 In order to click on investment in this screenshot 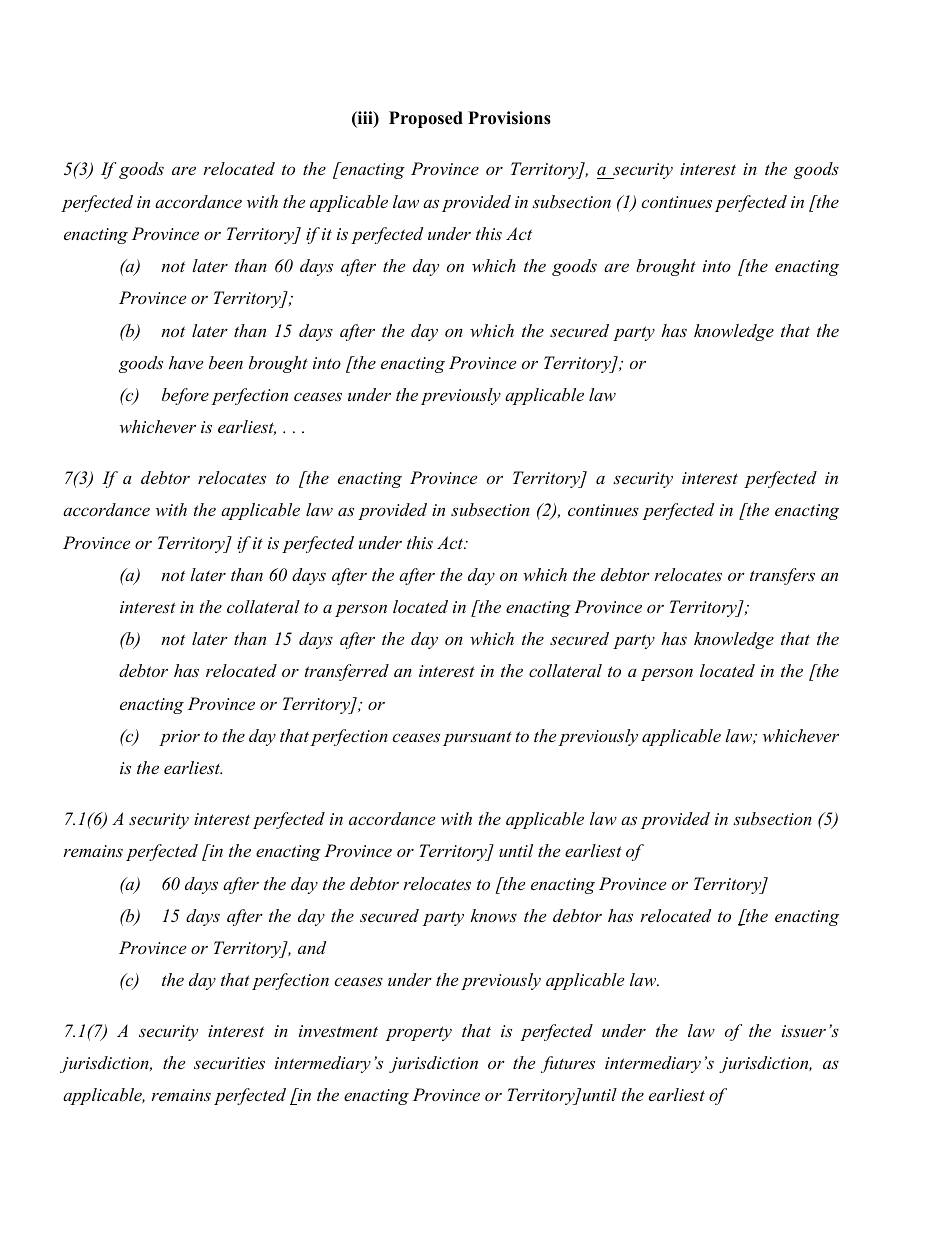, I will do `click(338, 1031)`.
